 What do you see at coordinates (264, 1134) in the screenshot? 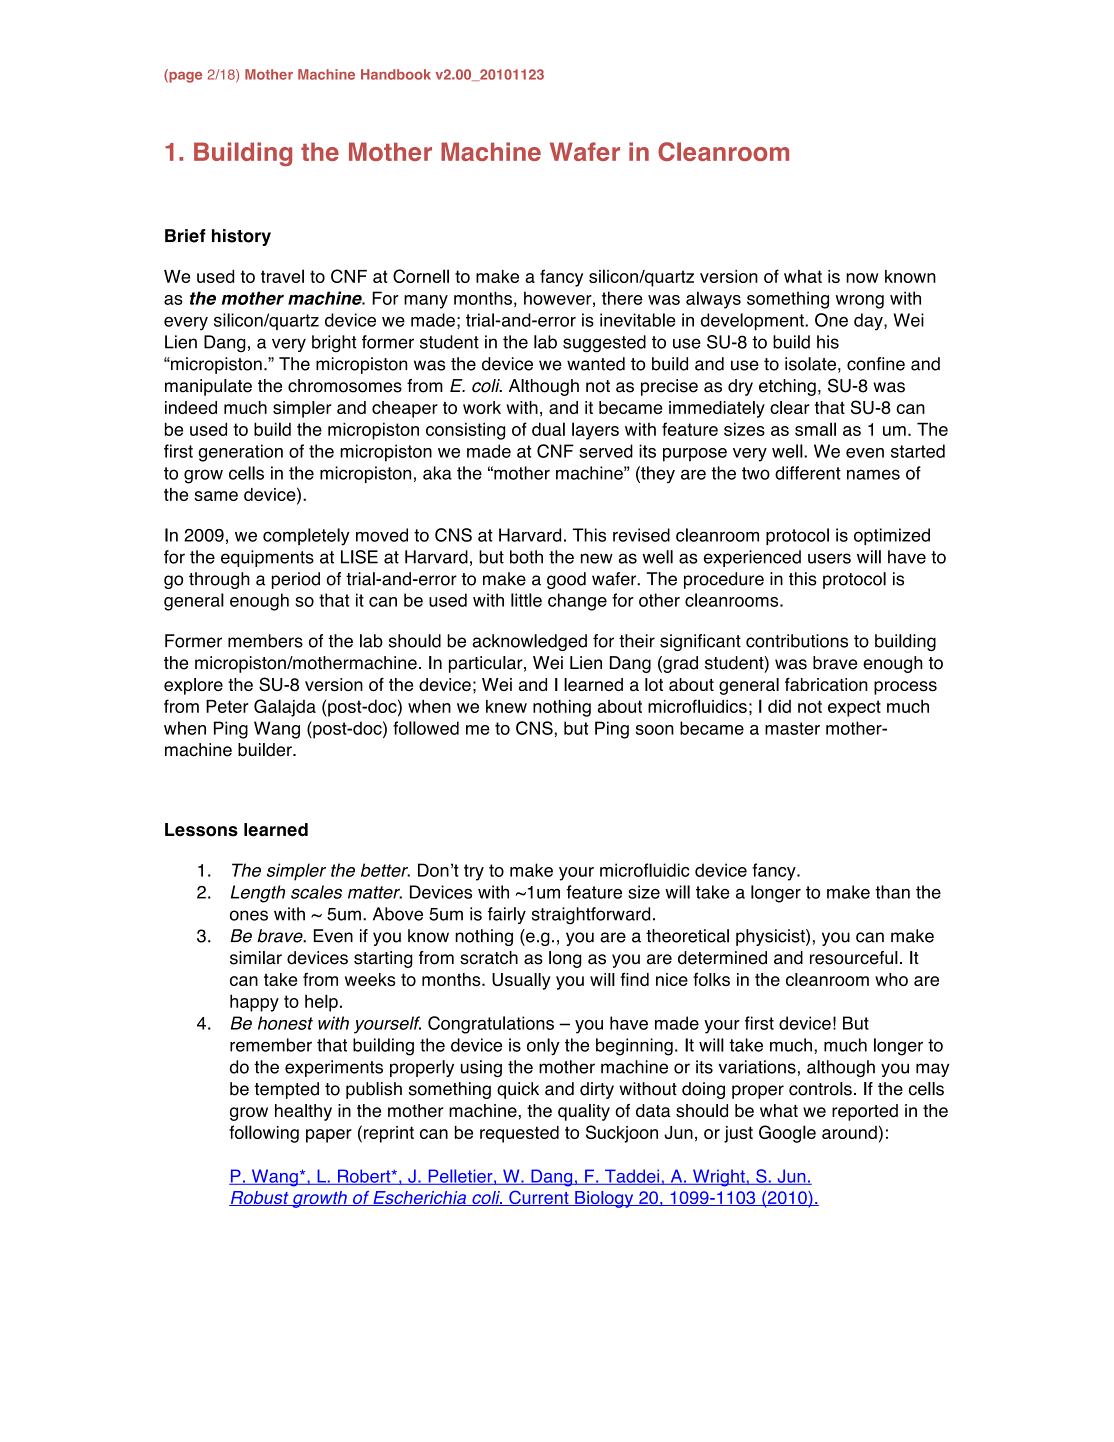
I see `following` at bounding box center [264, 1134].
